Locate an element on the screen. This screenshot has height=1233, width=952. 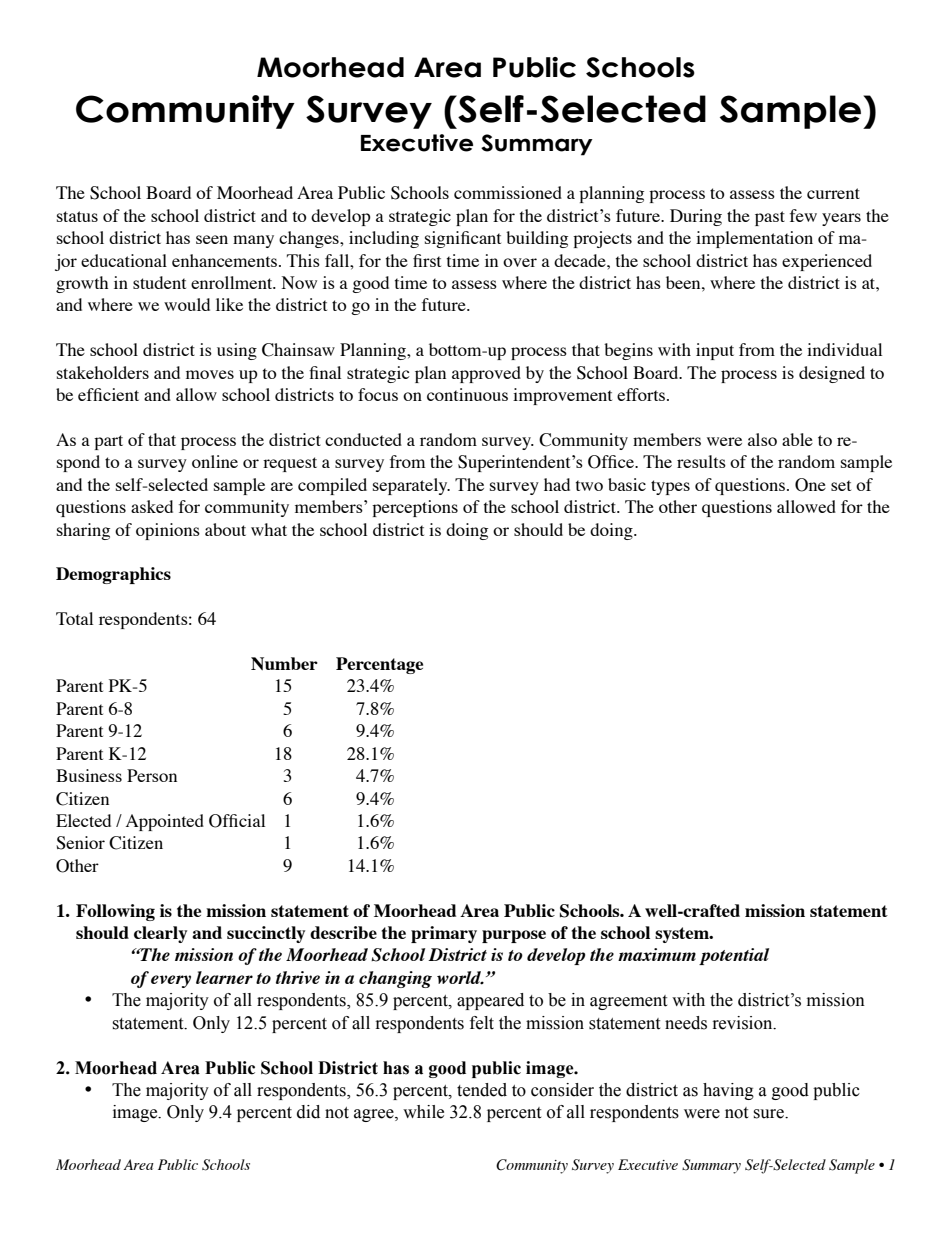
did is located at coordinates (308, 1112).
